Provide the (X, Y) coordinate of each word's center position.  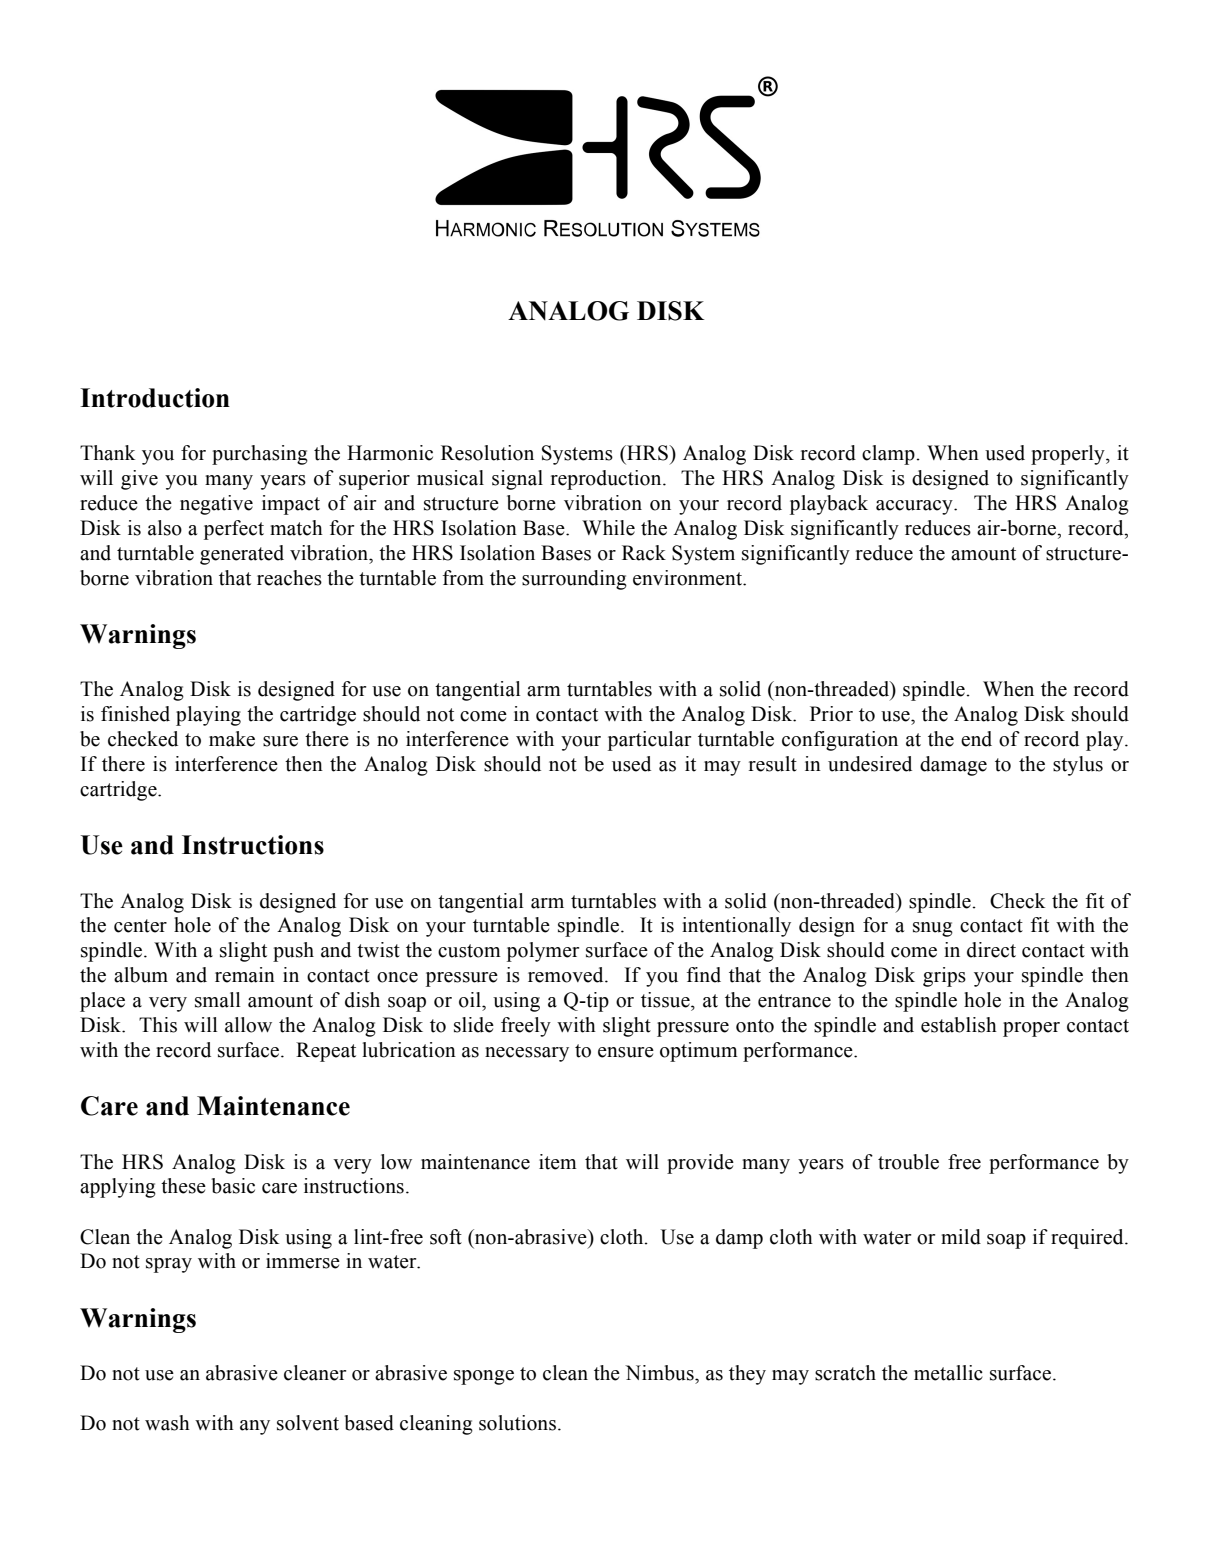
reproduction (607, 480)
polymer (543, 952)
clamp (889, 455)
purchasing (260, 455)
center (140, 926)
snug (933, 929)
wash (167, 1423)
